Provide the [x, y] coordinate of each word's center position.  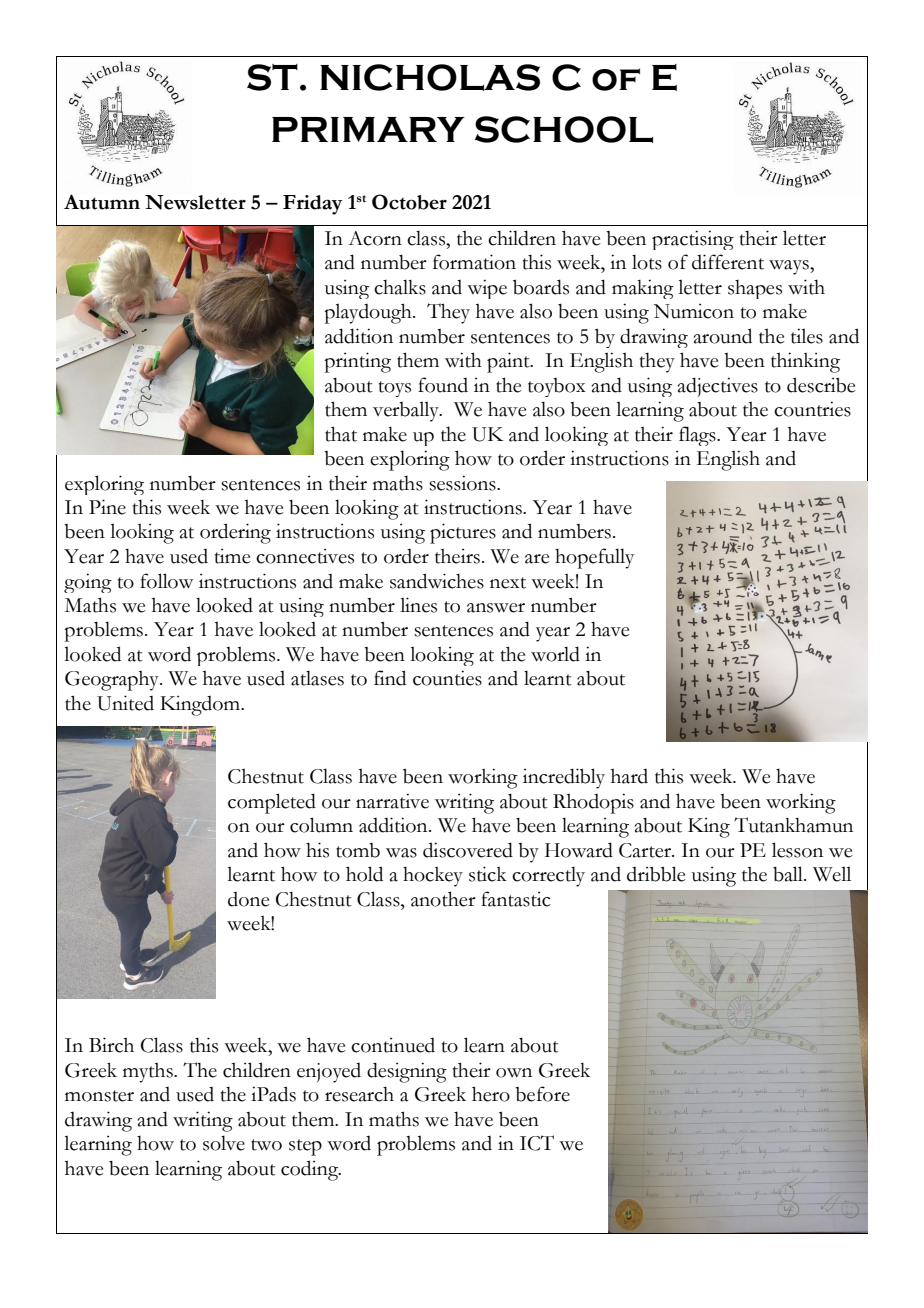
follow [166, 581]
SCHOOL [564, 129]
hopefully [594, 558]
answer [496, 608]
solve [224, 1143]
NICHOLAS [430, 77]
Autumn [102, 202]
